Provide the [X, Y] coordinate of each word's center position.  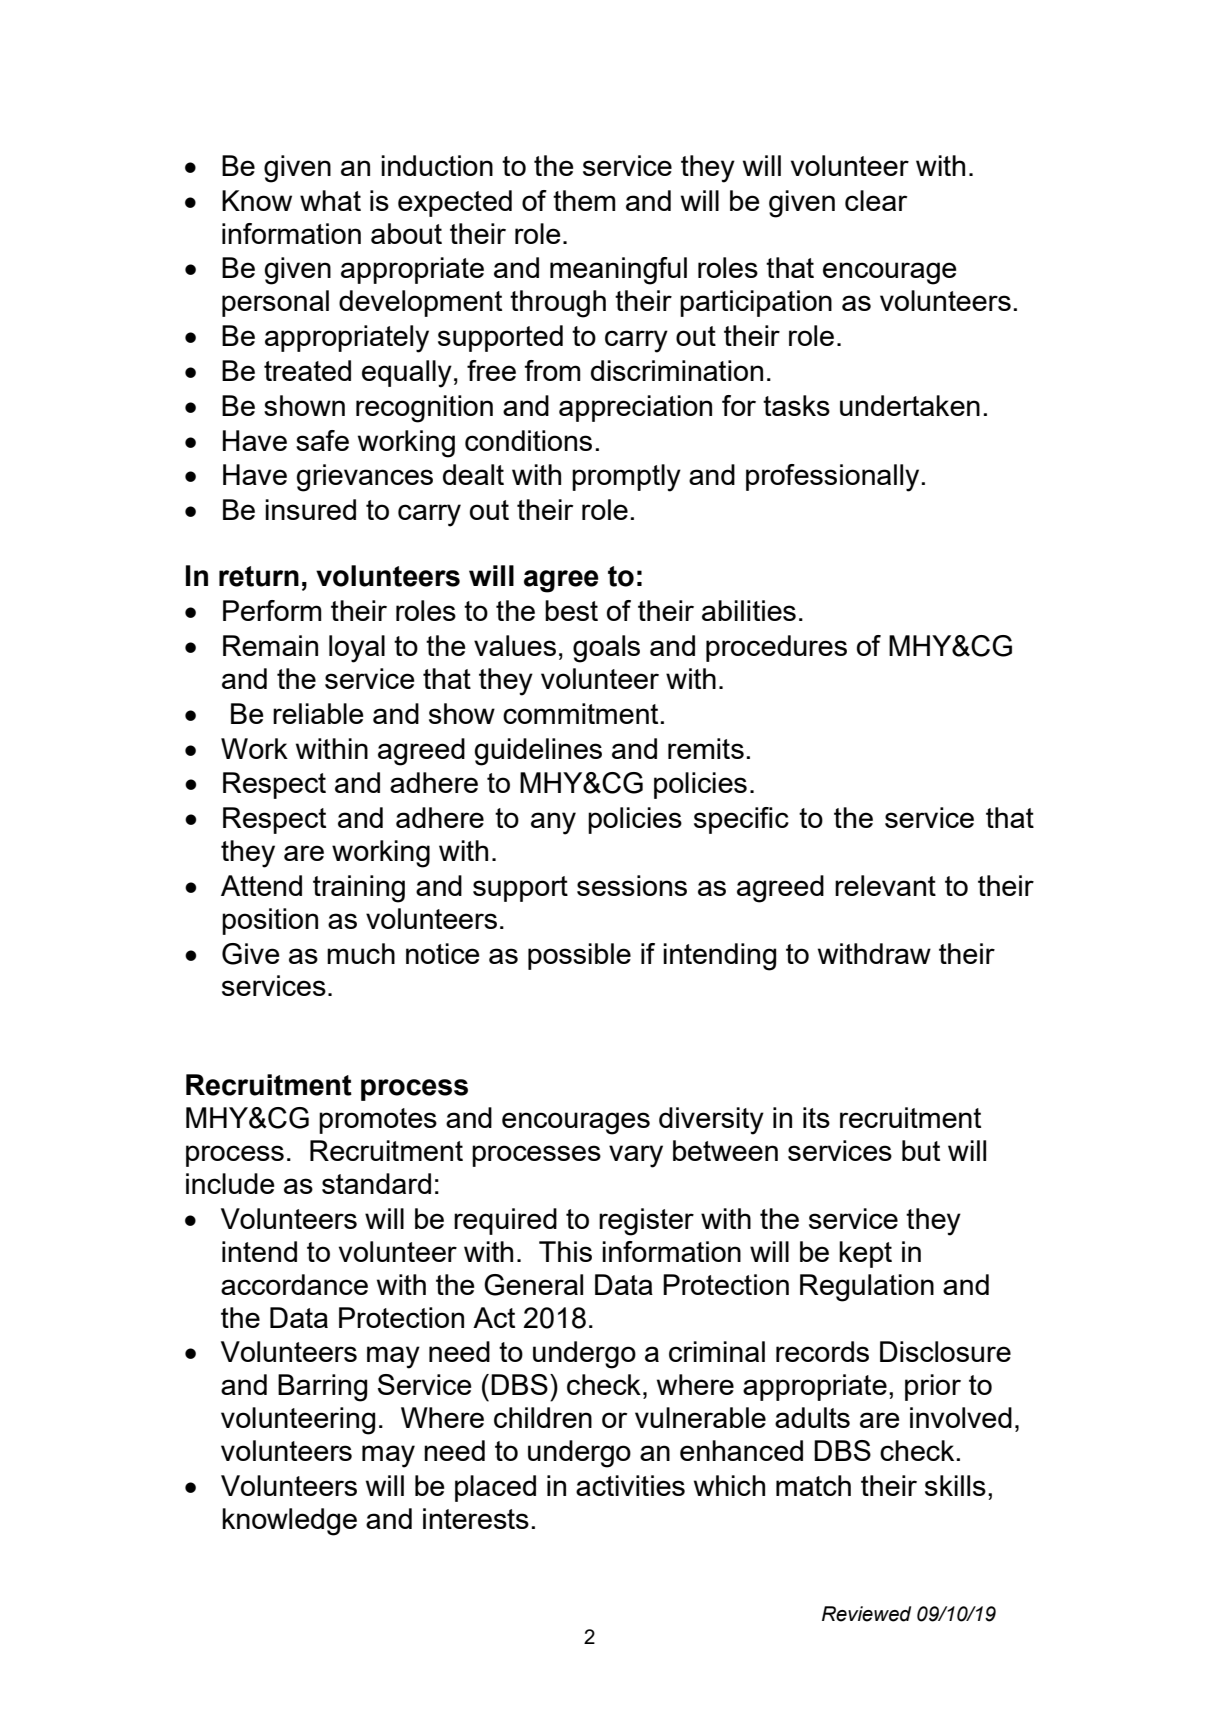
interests [476, 1518]
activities [630, 1485]
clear [876, 200]
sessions [632, 885]
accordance [294, 1284]
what [330, 200]
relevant [885, 885]
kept [865, 1254]
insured [310, 509]
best [571, 610]
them [584, 200]
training [359, 889]
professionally [832, 478]
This [565, 1251]
